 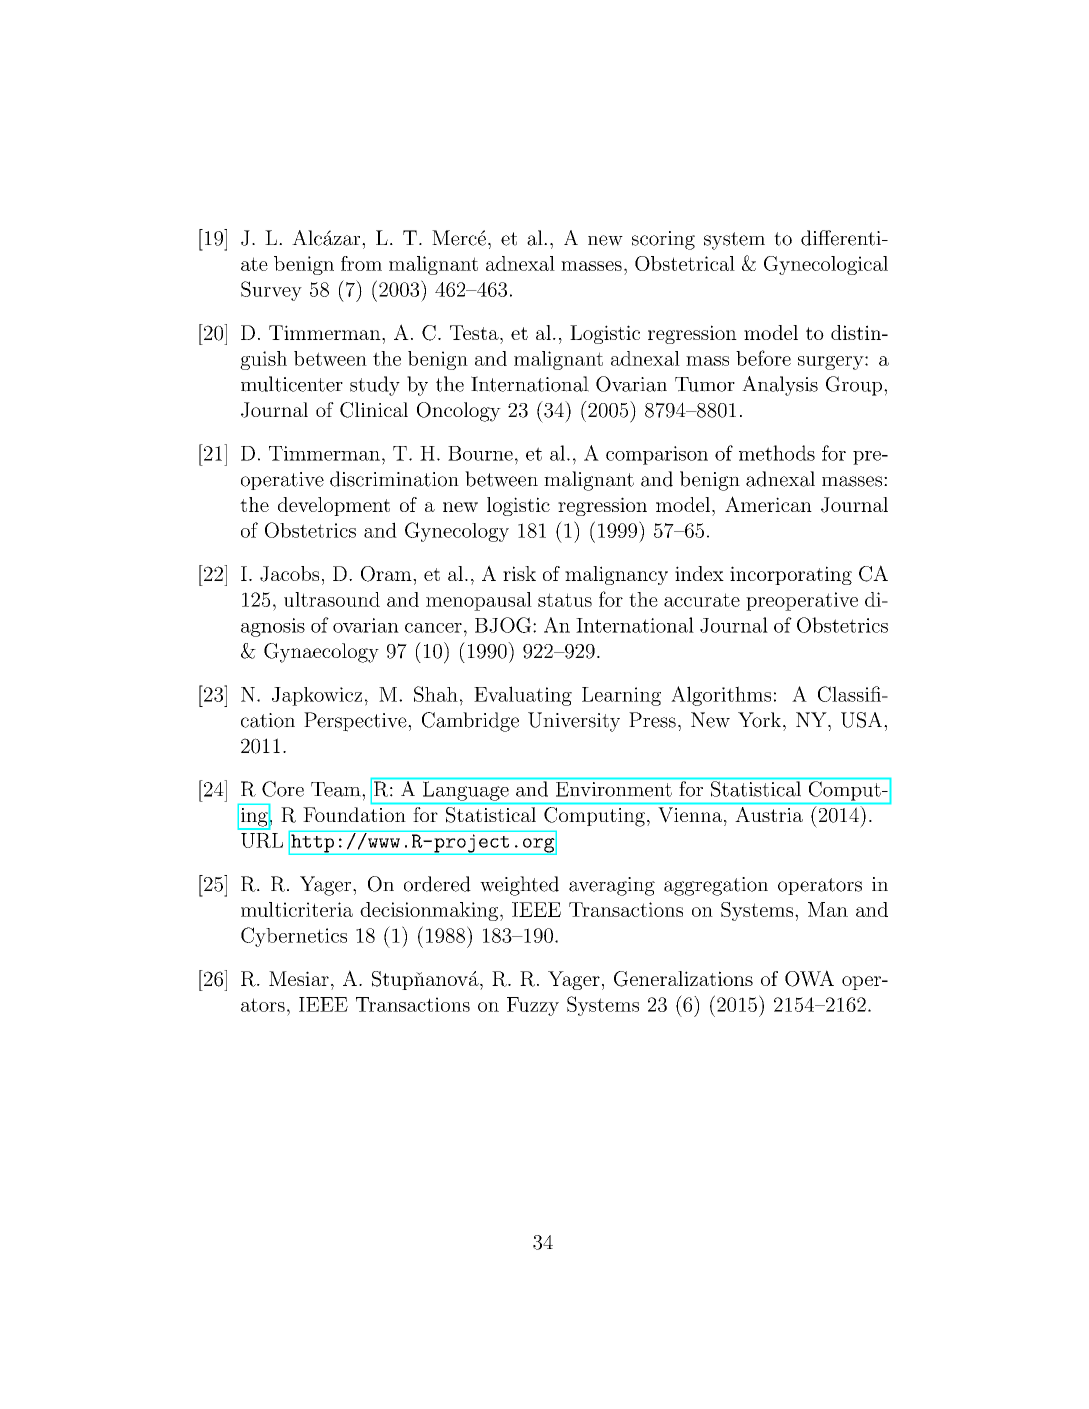 I want to click on from, so click(x=361, y=263).
